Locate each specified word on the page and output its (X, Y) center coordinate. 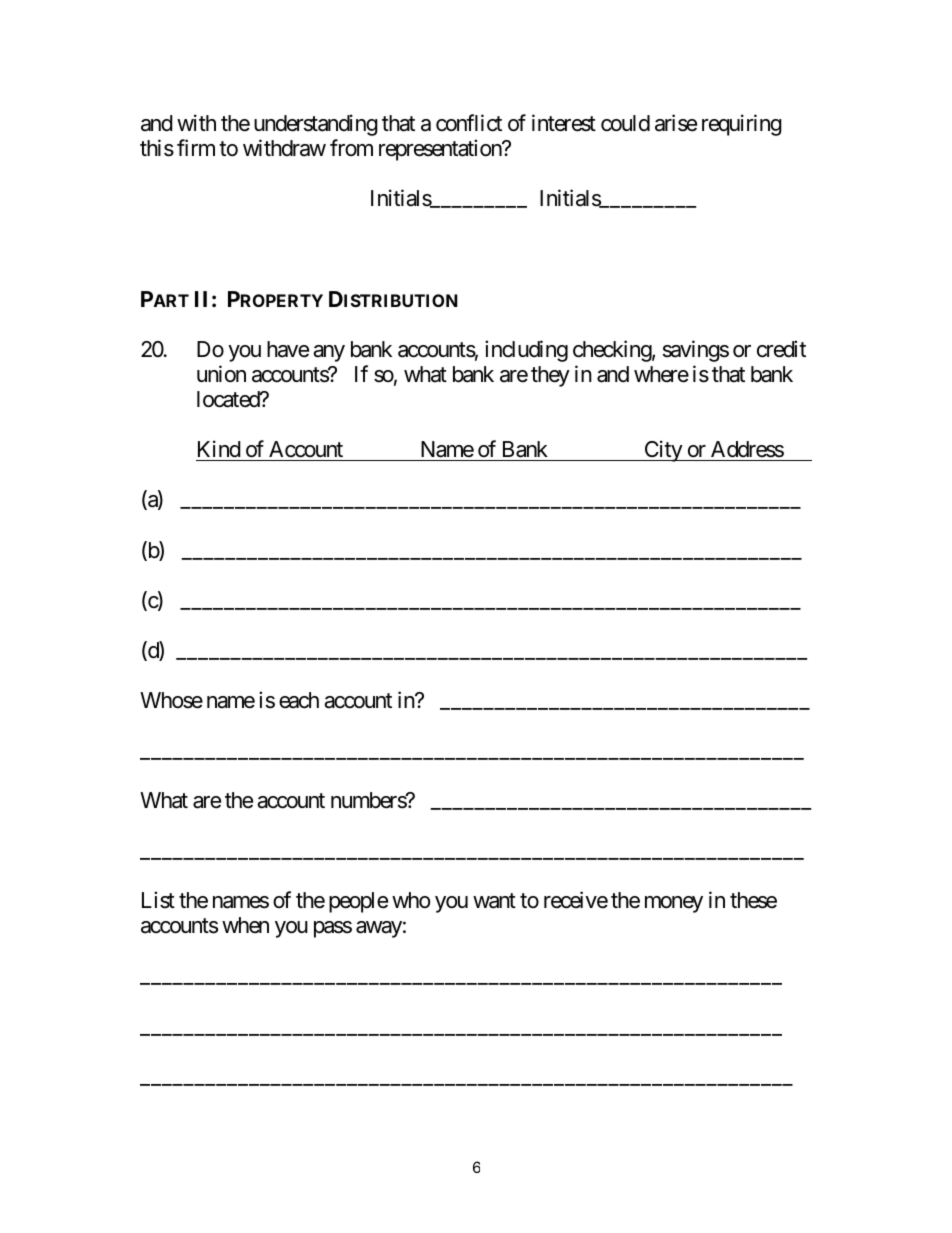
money (674, 904)
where (661, 374)
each (299, 700)
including (526, 351)
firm (196, 148)
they (550, 376)
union (221, 374)
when (245, 925)
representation (441, 150)
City (663, 451)
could (625, 123)
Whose (171, 700)
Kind (219, 449)
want (494, 901)
